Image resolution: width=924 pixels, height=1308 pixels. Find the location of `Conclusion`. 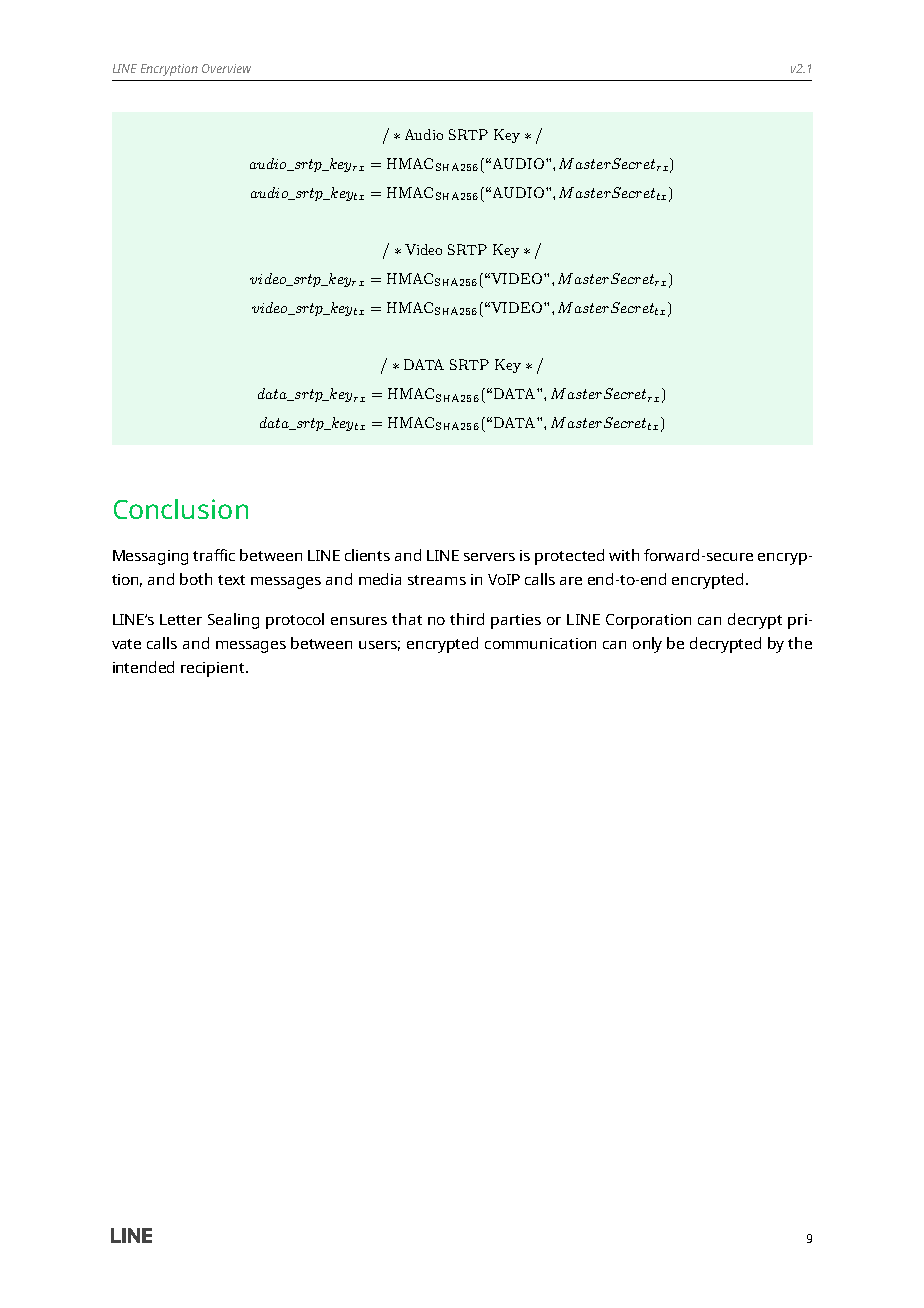

Conclusion is located at coordinates (181, 509).
